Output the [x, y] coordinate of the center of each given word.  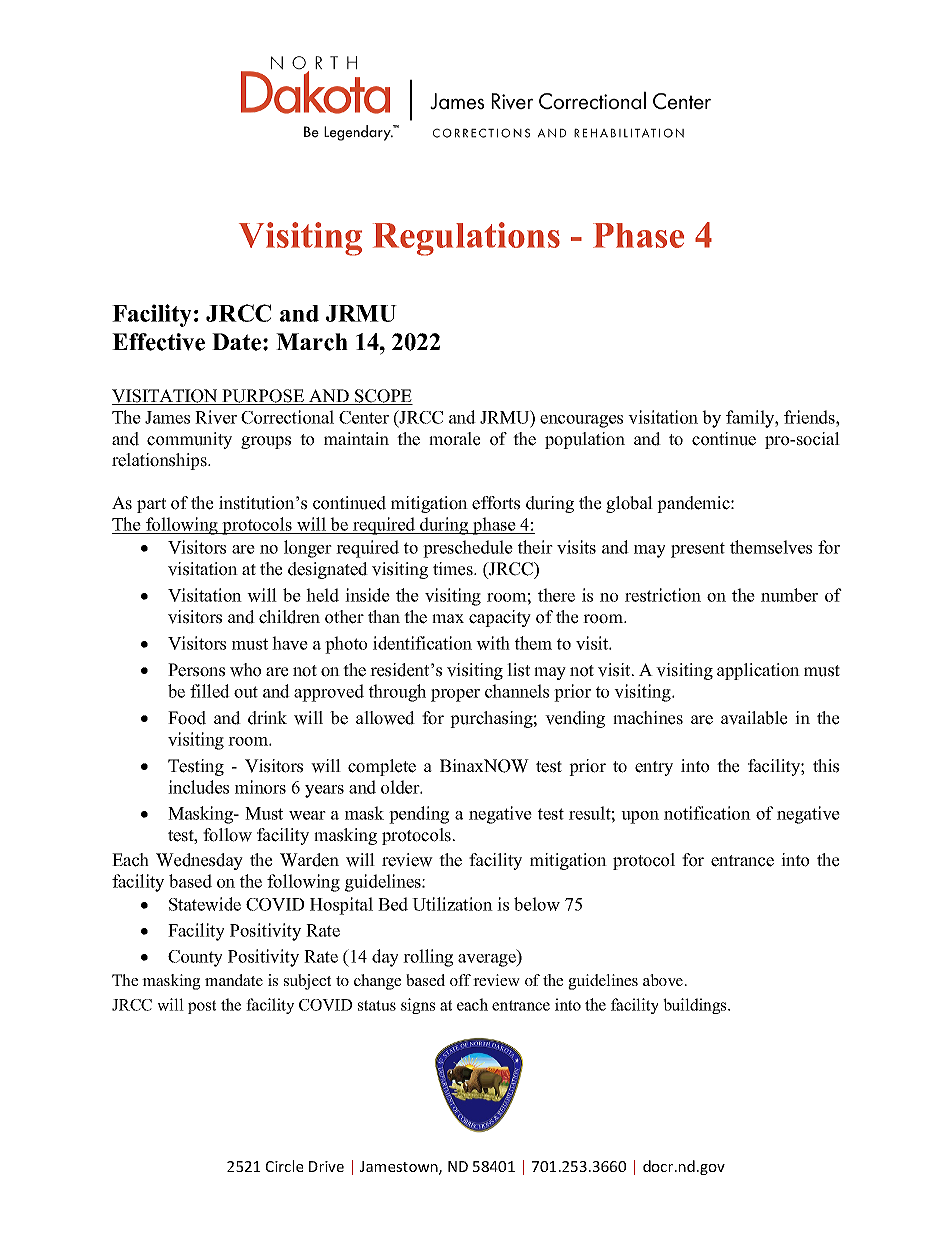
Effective [158, 342]
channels [517, 691]
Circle [284, 1166]
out [246, 692]
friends [810, 417]
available [754, 718]
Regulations [466, 239]
